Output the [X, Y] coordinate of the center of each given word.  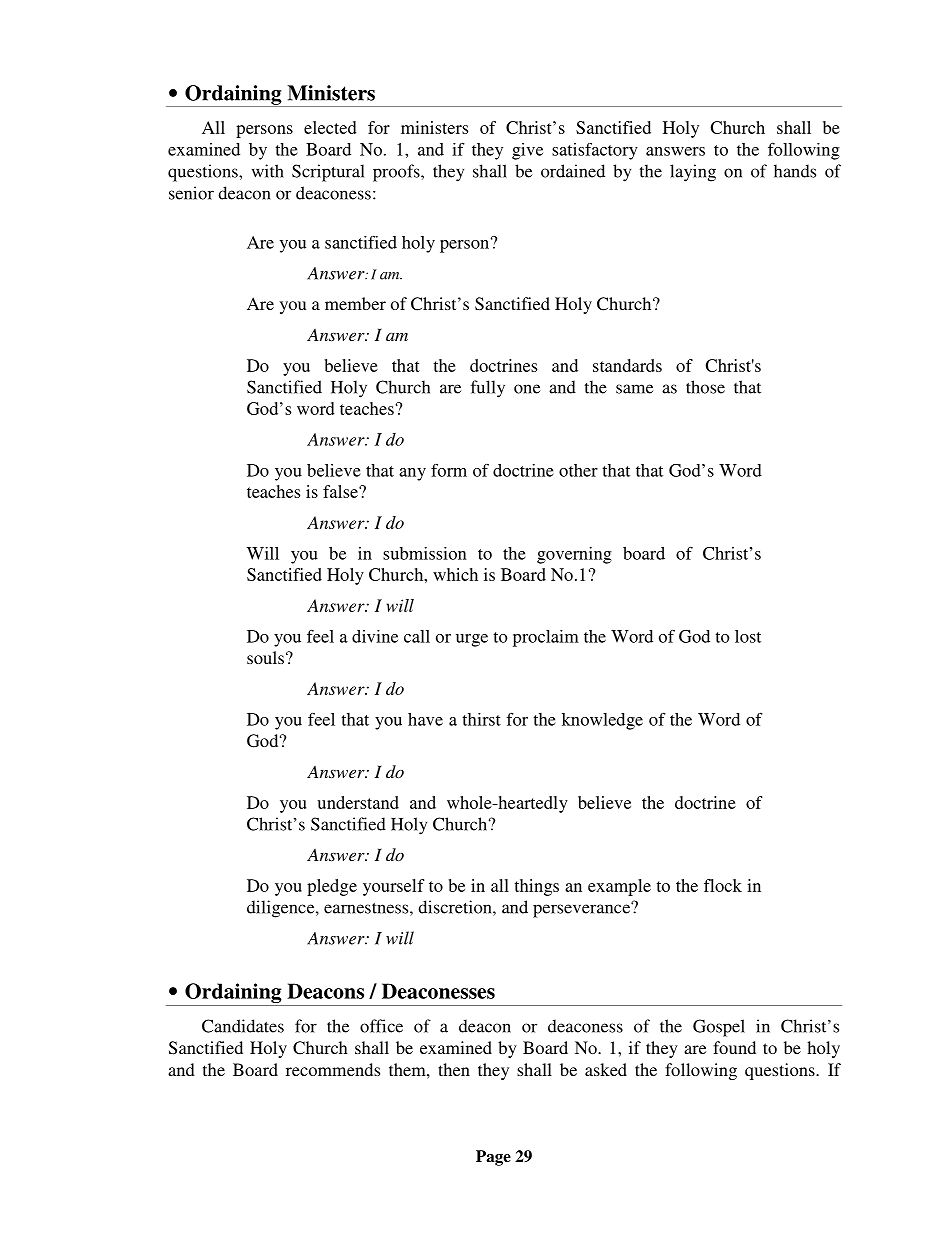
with [268, 171]
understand [358, 802]
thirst [481, 719]
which [455, 574]
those [705, 387]
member [355, 303]
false [341, 491]
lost [748, 636]
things [536, 887]
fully [488, 389]
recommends [333, 1069]
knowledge [602, 721]
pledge [332, 887]
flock [723, 885]
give [527, 151]
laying [693, 173]
